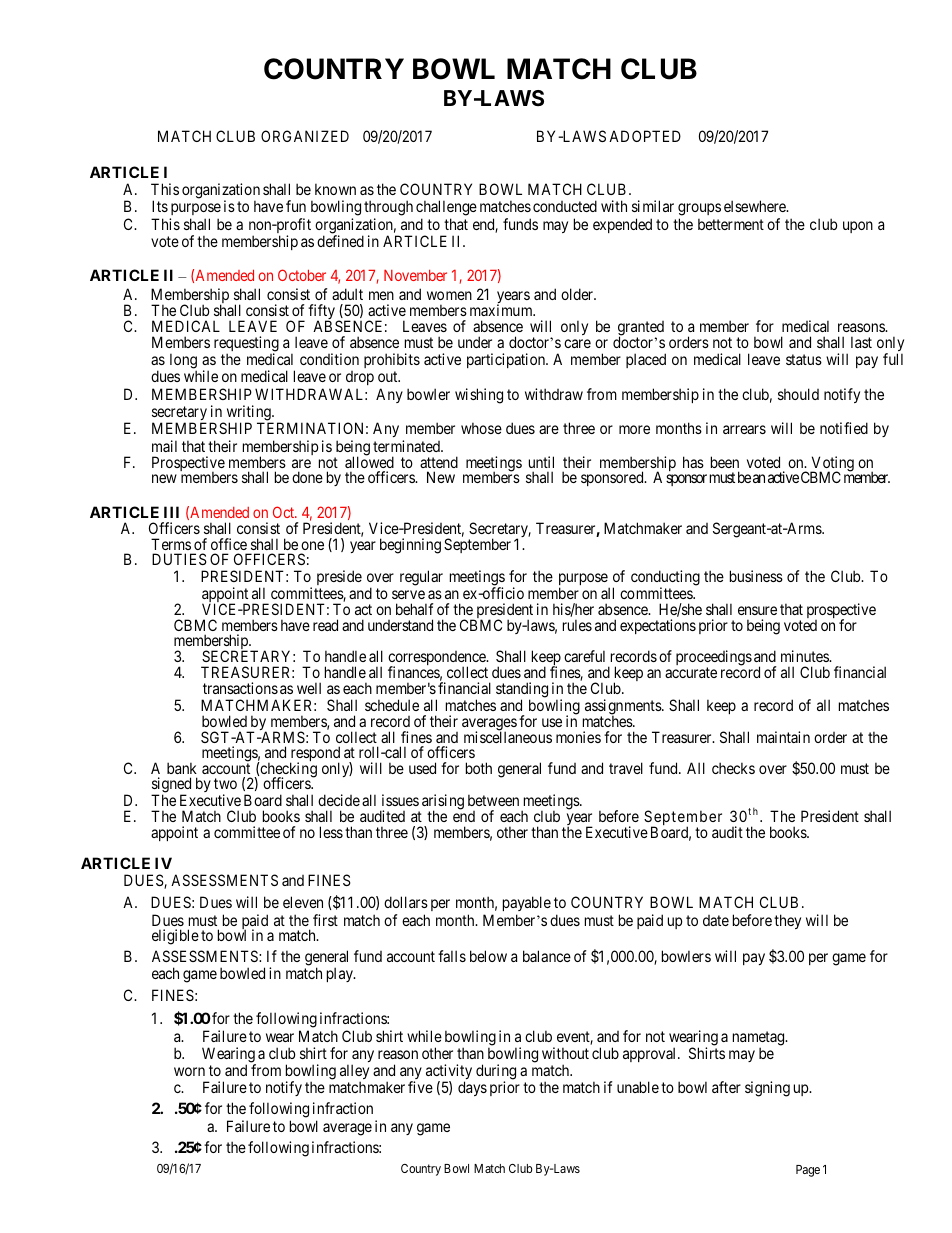  Describe the element at coordinates (787, 921) in the screenshot. I see `they` at that location.
